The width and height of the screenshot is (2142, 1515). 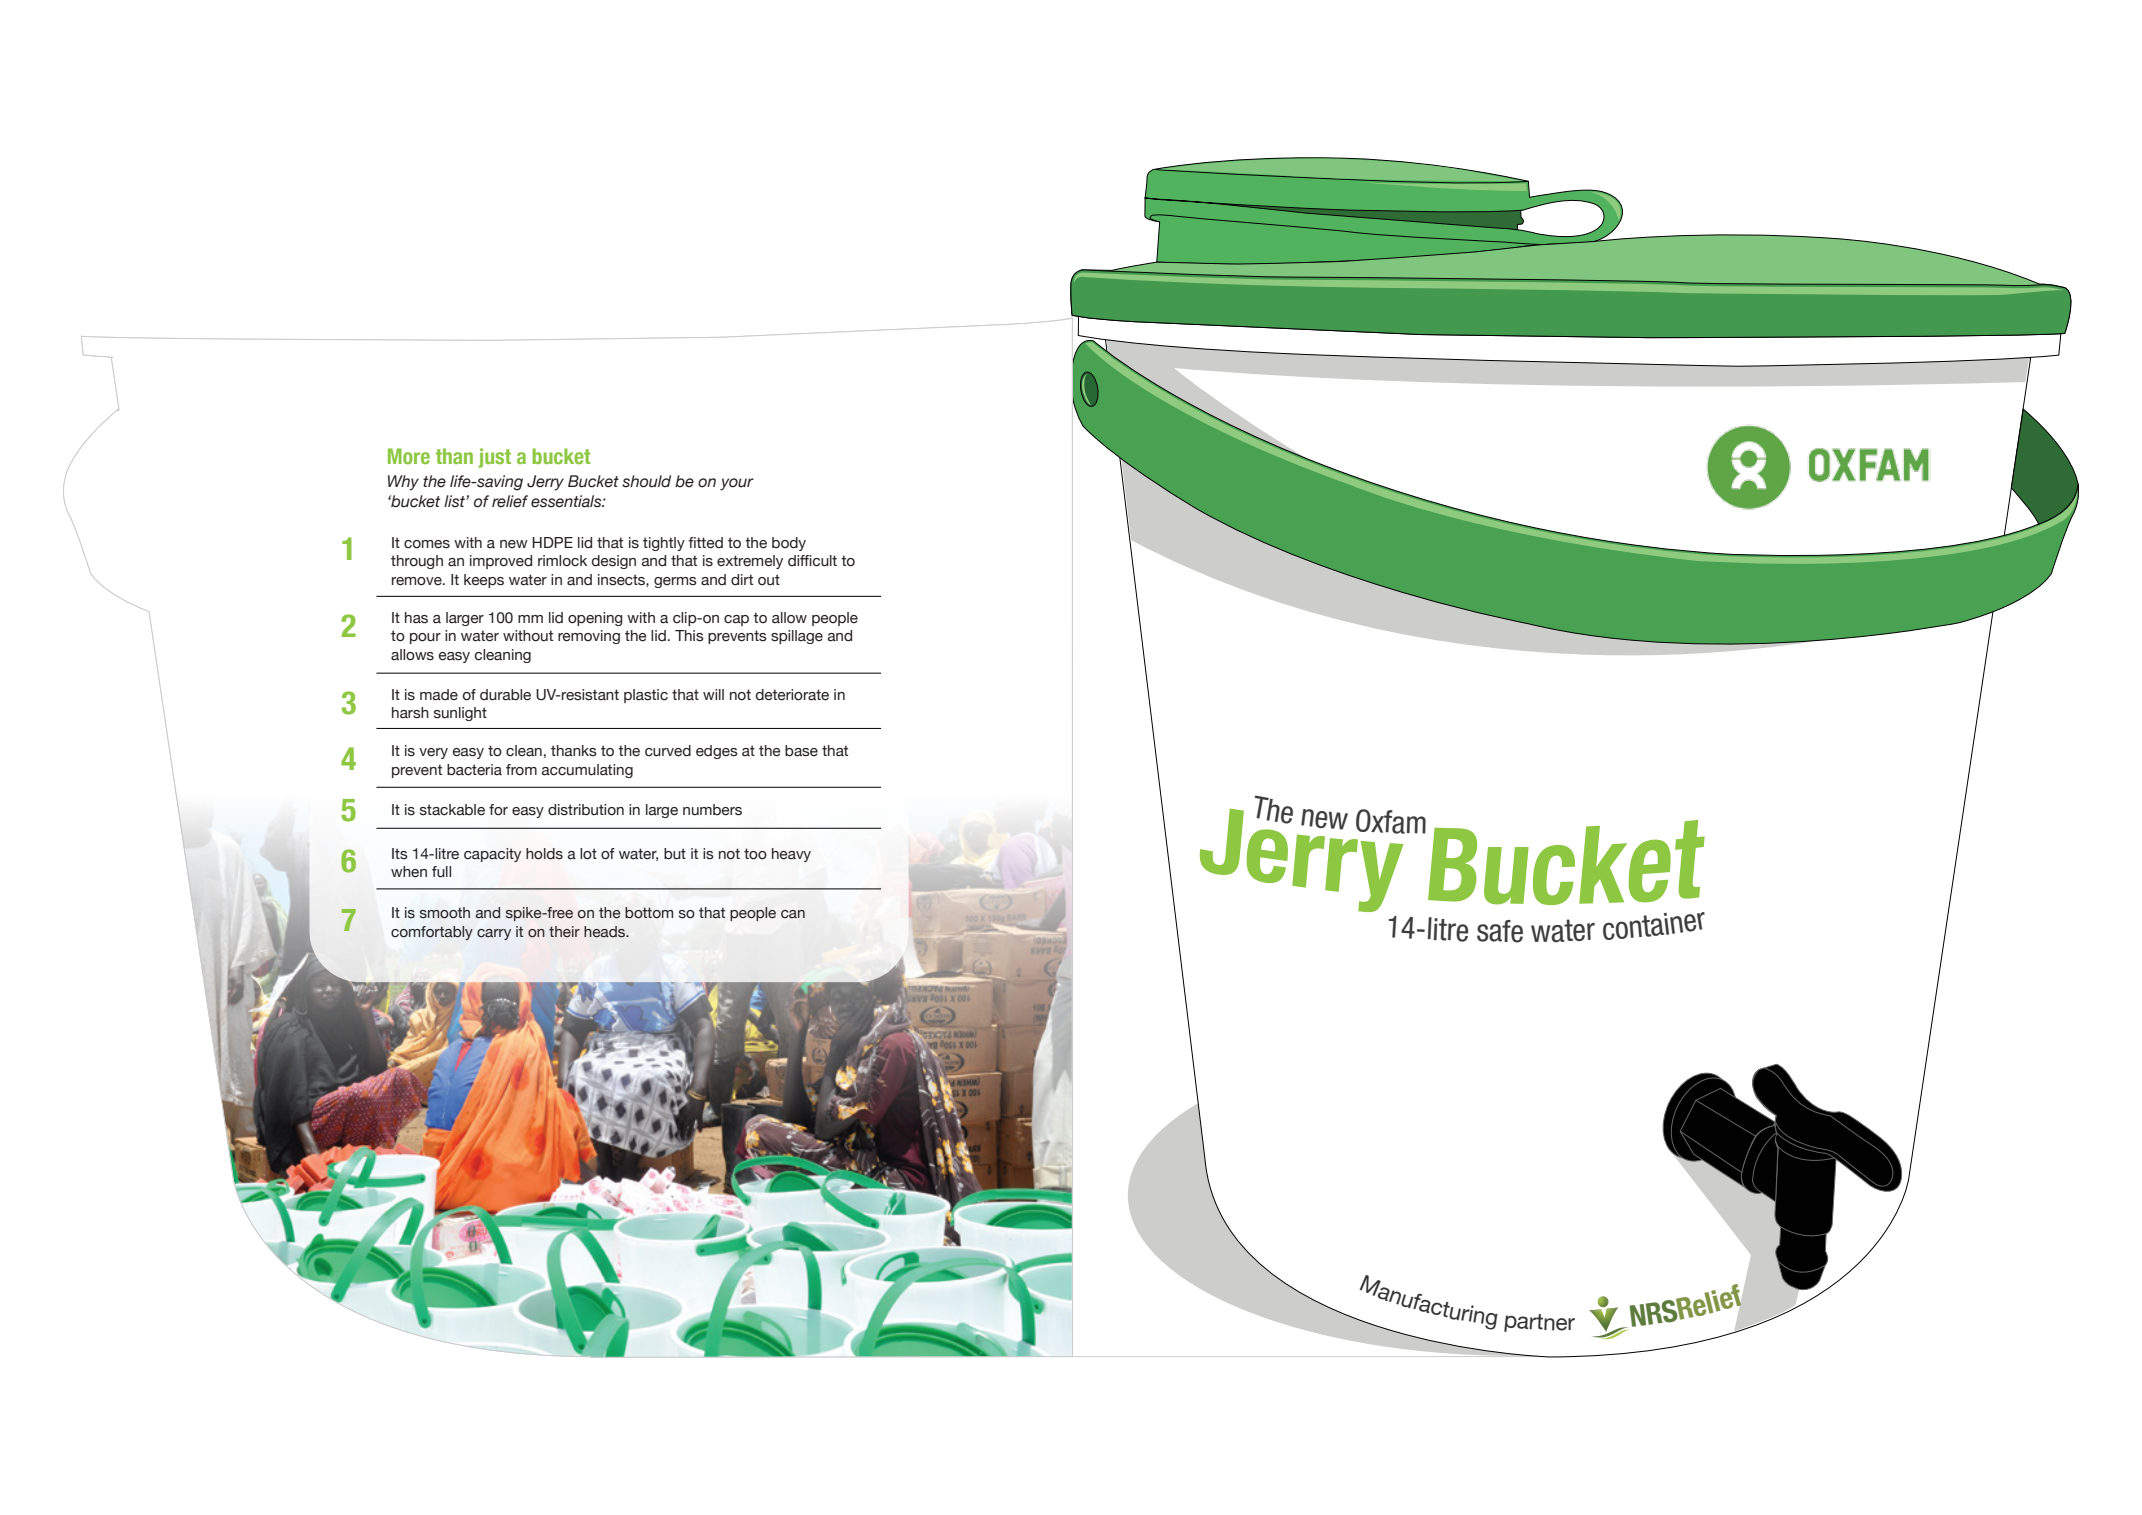 I want to click on plastic, so click(x=646, y=696).
